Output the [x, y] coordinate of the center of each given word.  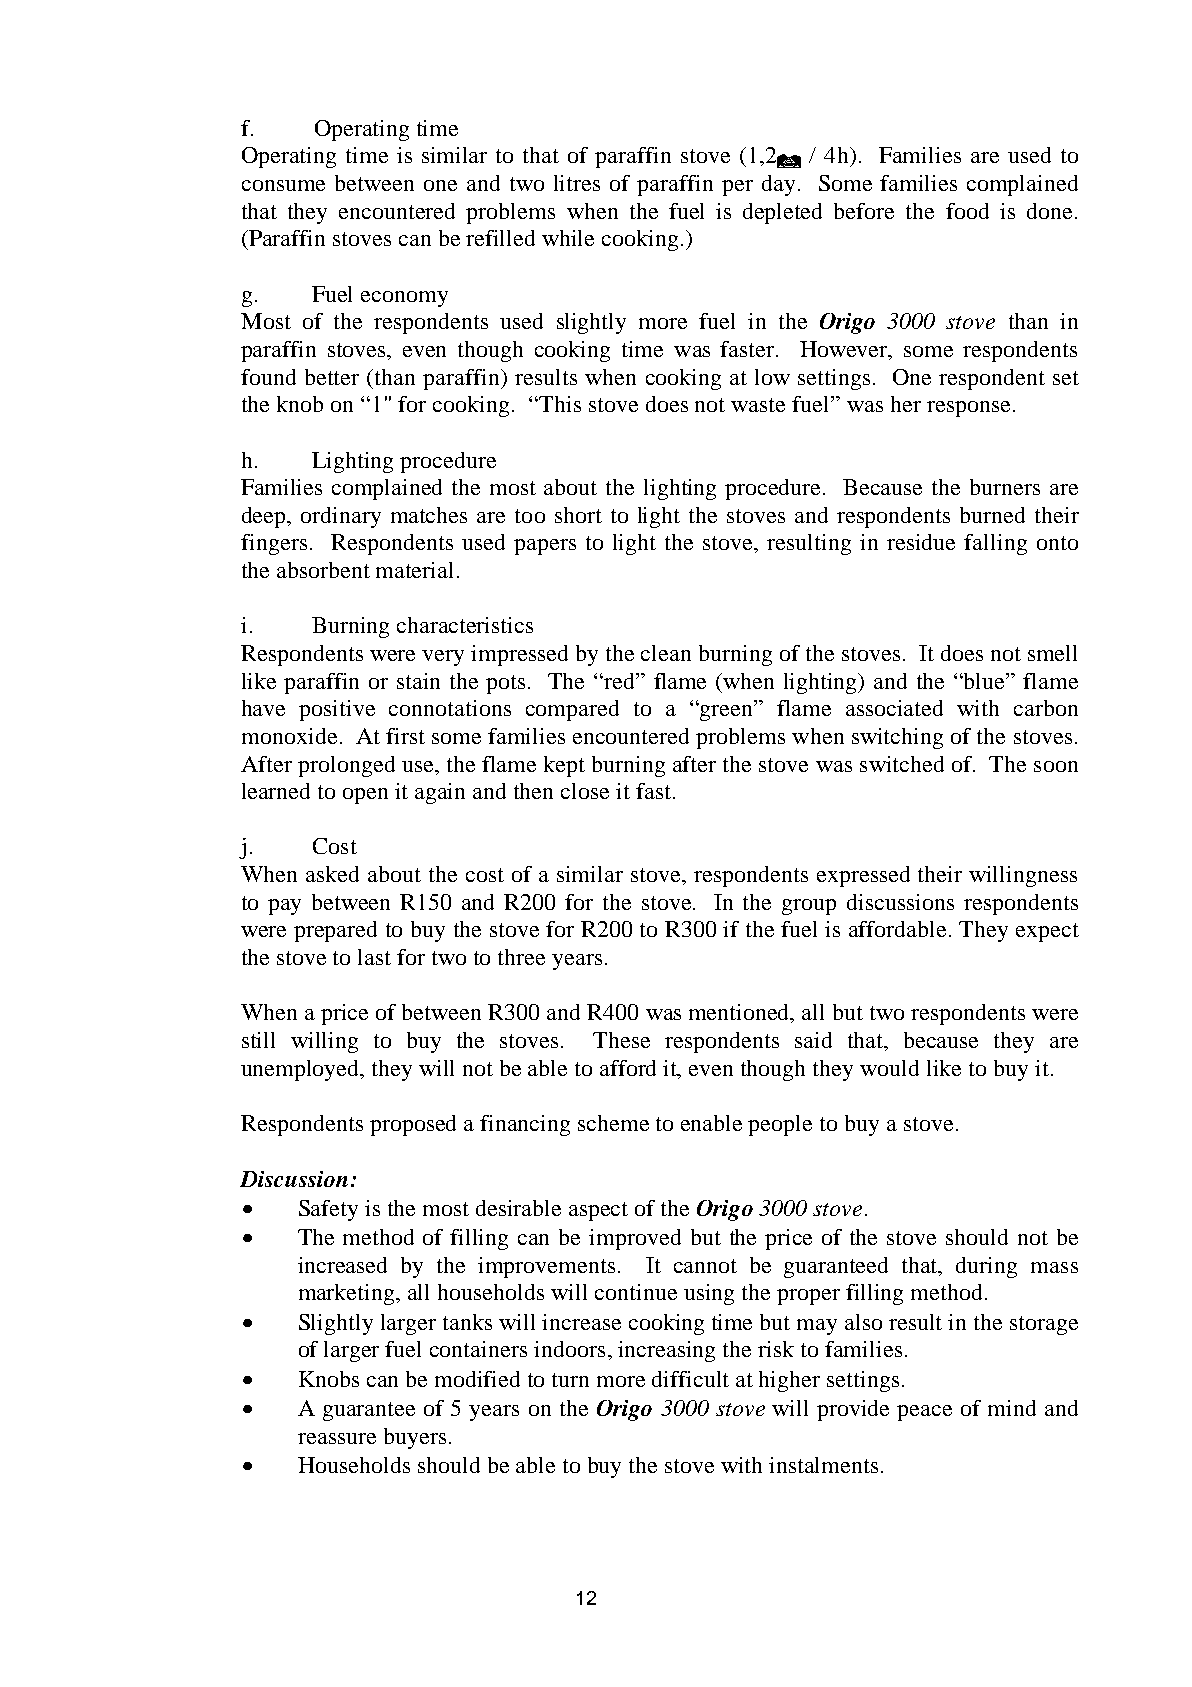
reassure [337, 1438]
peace [924, 1413]
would [889, 1068]
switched [902, 764]
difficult [690, 1379]
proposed [413, 1125]
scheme [613, 1123]
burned [992, 515]
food [967, 211]
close [585, 791]
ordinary [341, 517]
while [568, 238]
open [365, 796]
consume [283, 185]
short [578, 515]
